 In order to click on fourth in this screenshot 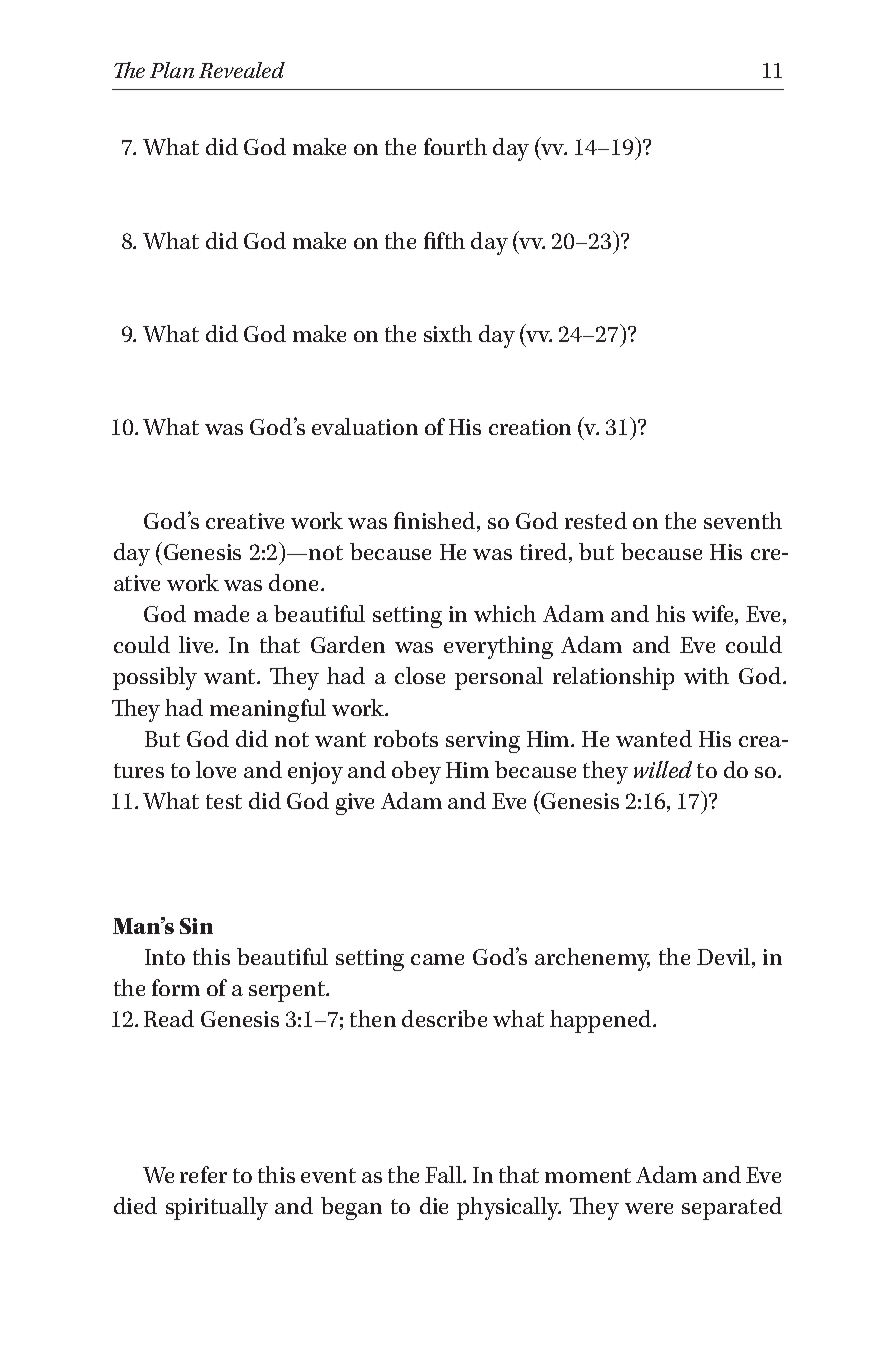, I will do `click(455, 146)`.
